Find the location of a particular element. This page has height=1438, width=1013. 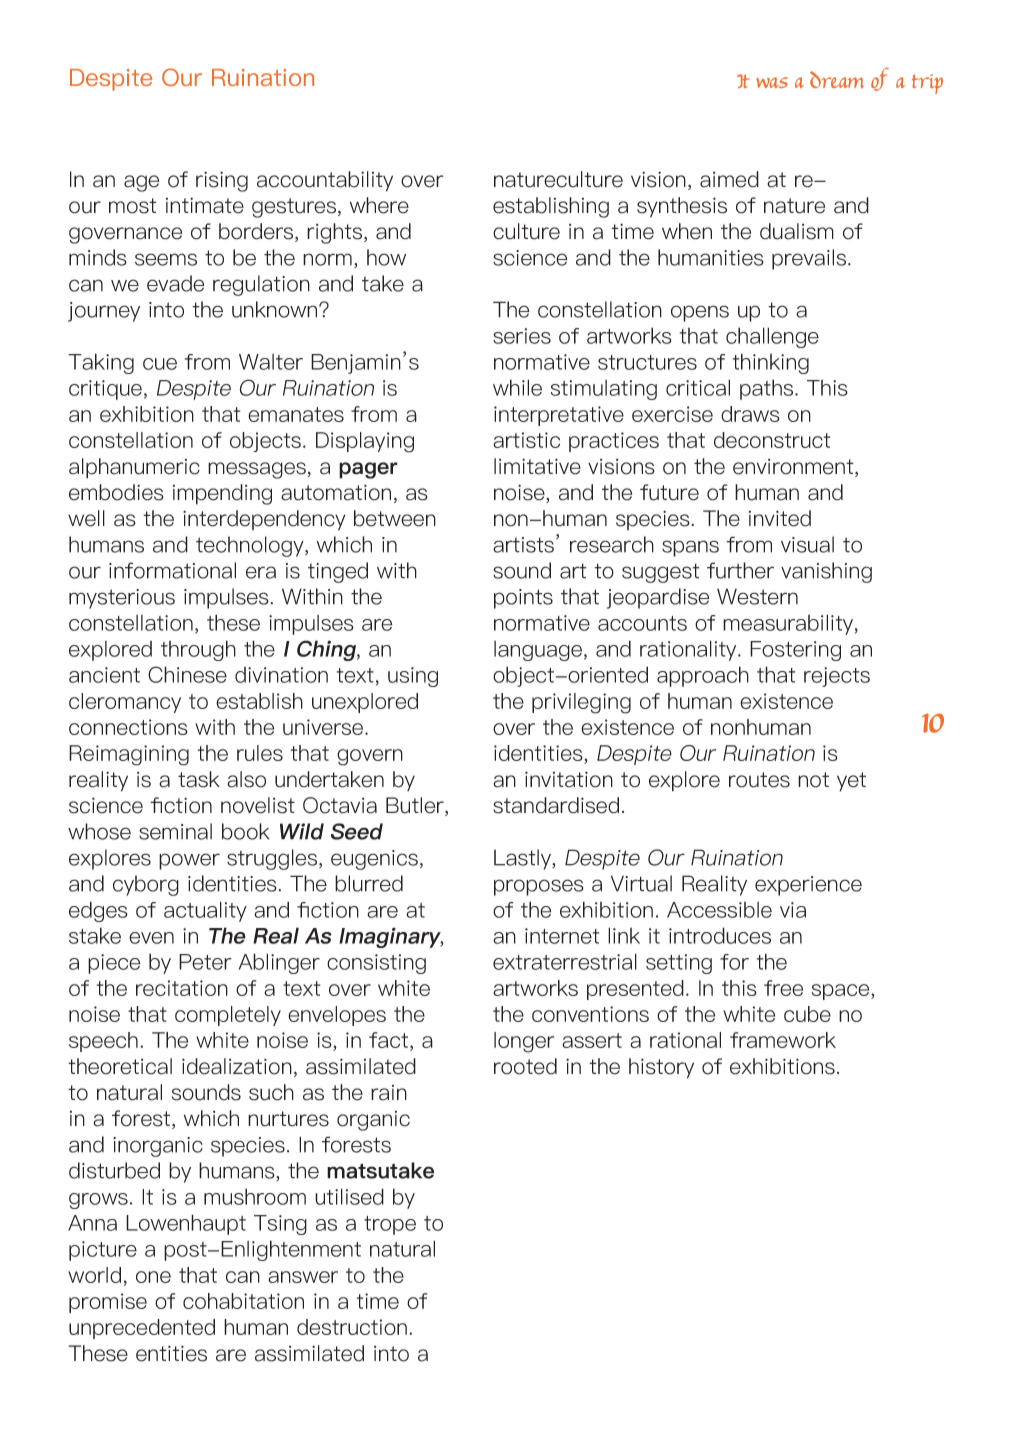

impending is located at coordinates (222, 494).
